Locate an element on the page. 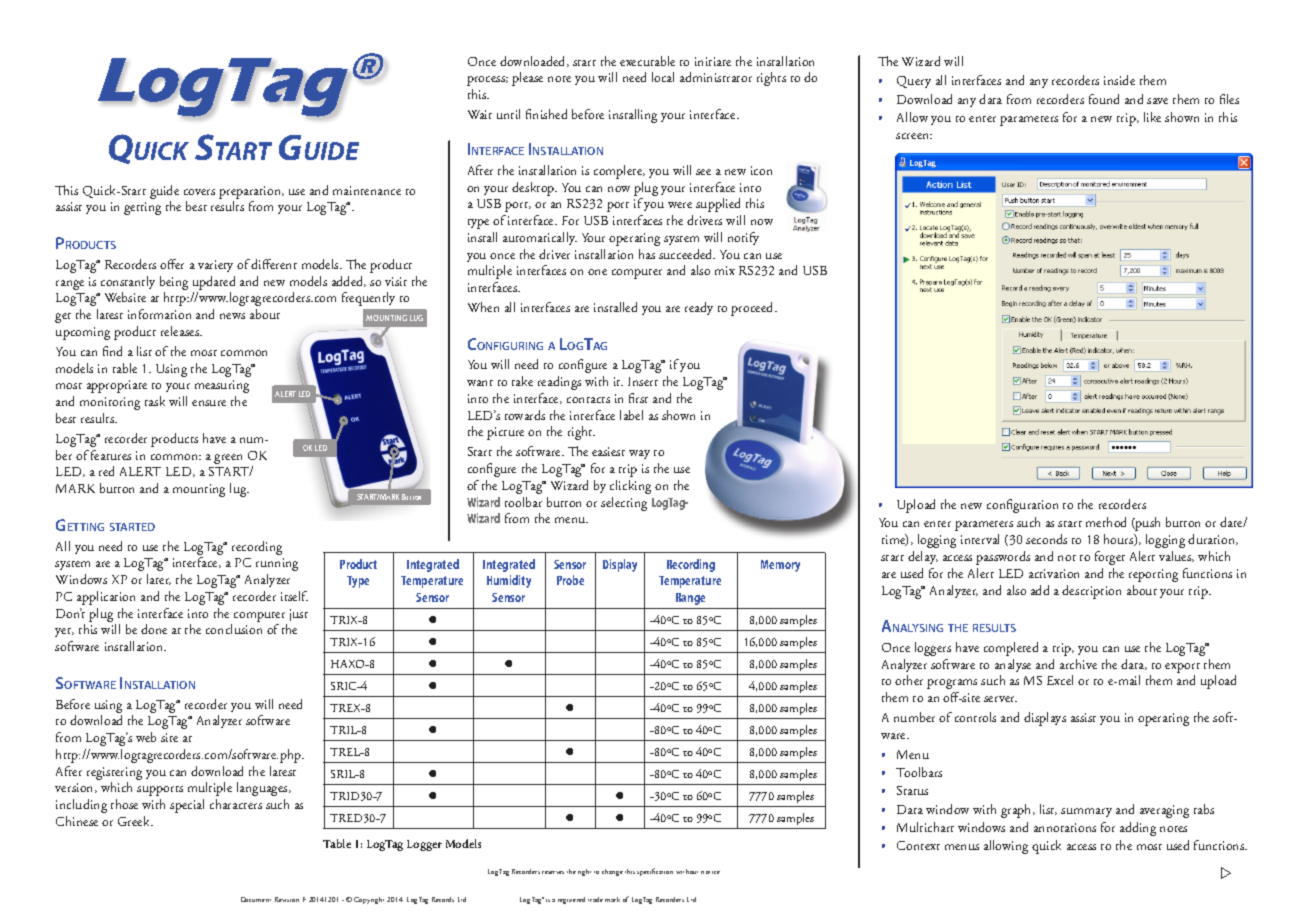 This image has height=924, width=1308. annotations is located at coordinates (1065, 827).
